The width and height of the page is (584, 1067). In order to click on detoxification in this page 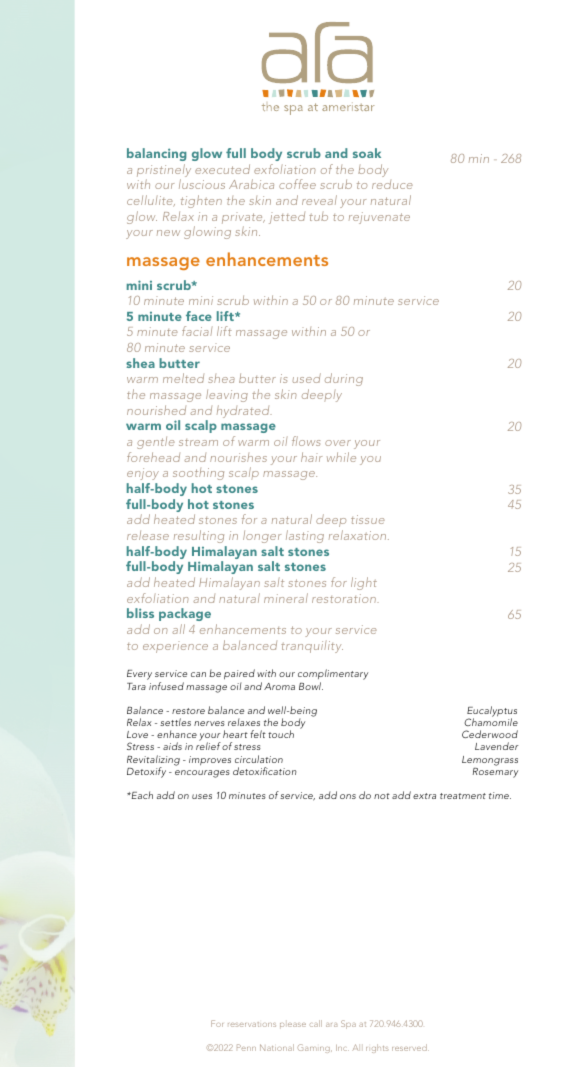, I will do `click(265, 771)`.
